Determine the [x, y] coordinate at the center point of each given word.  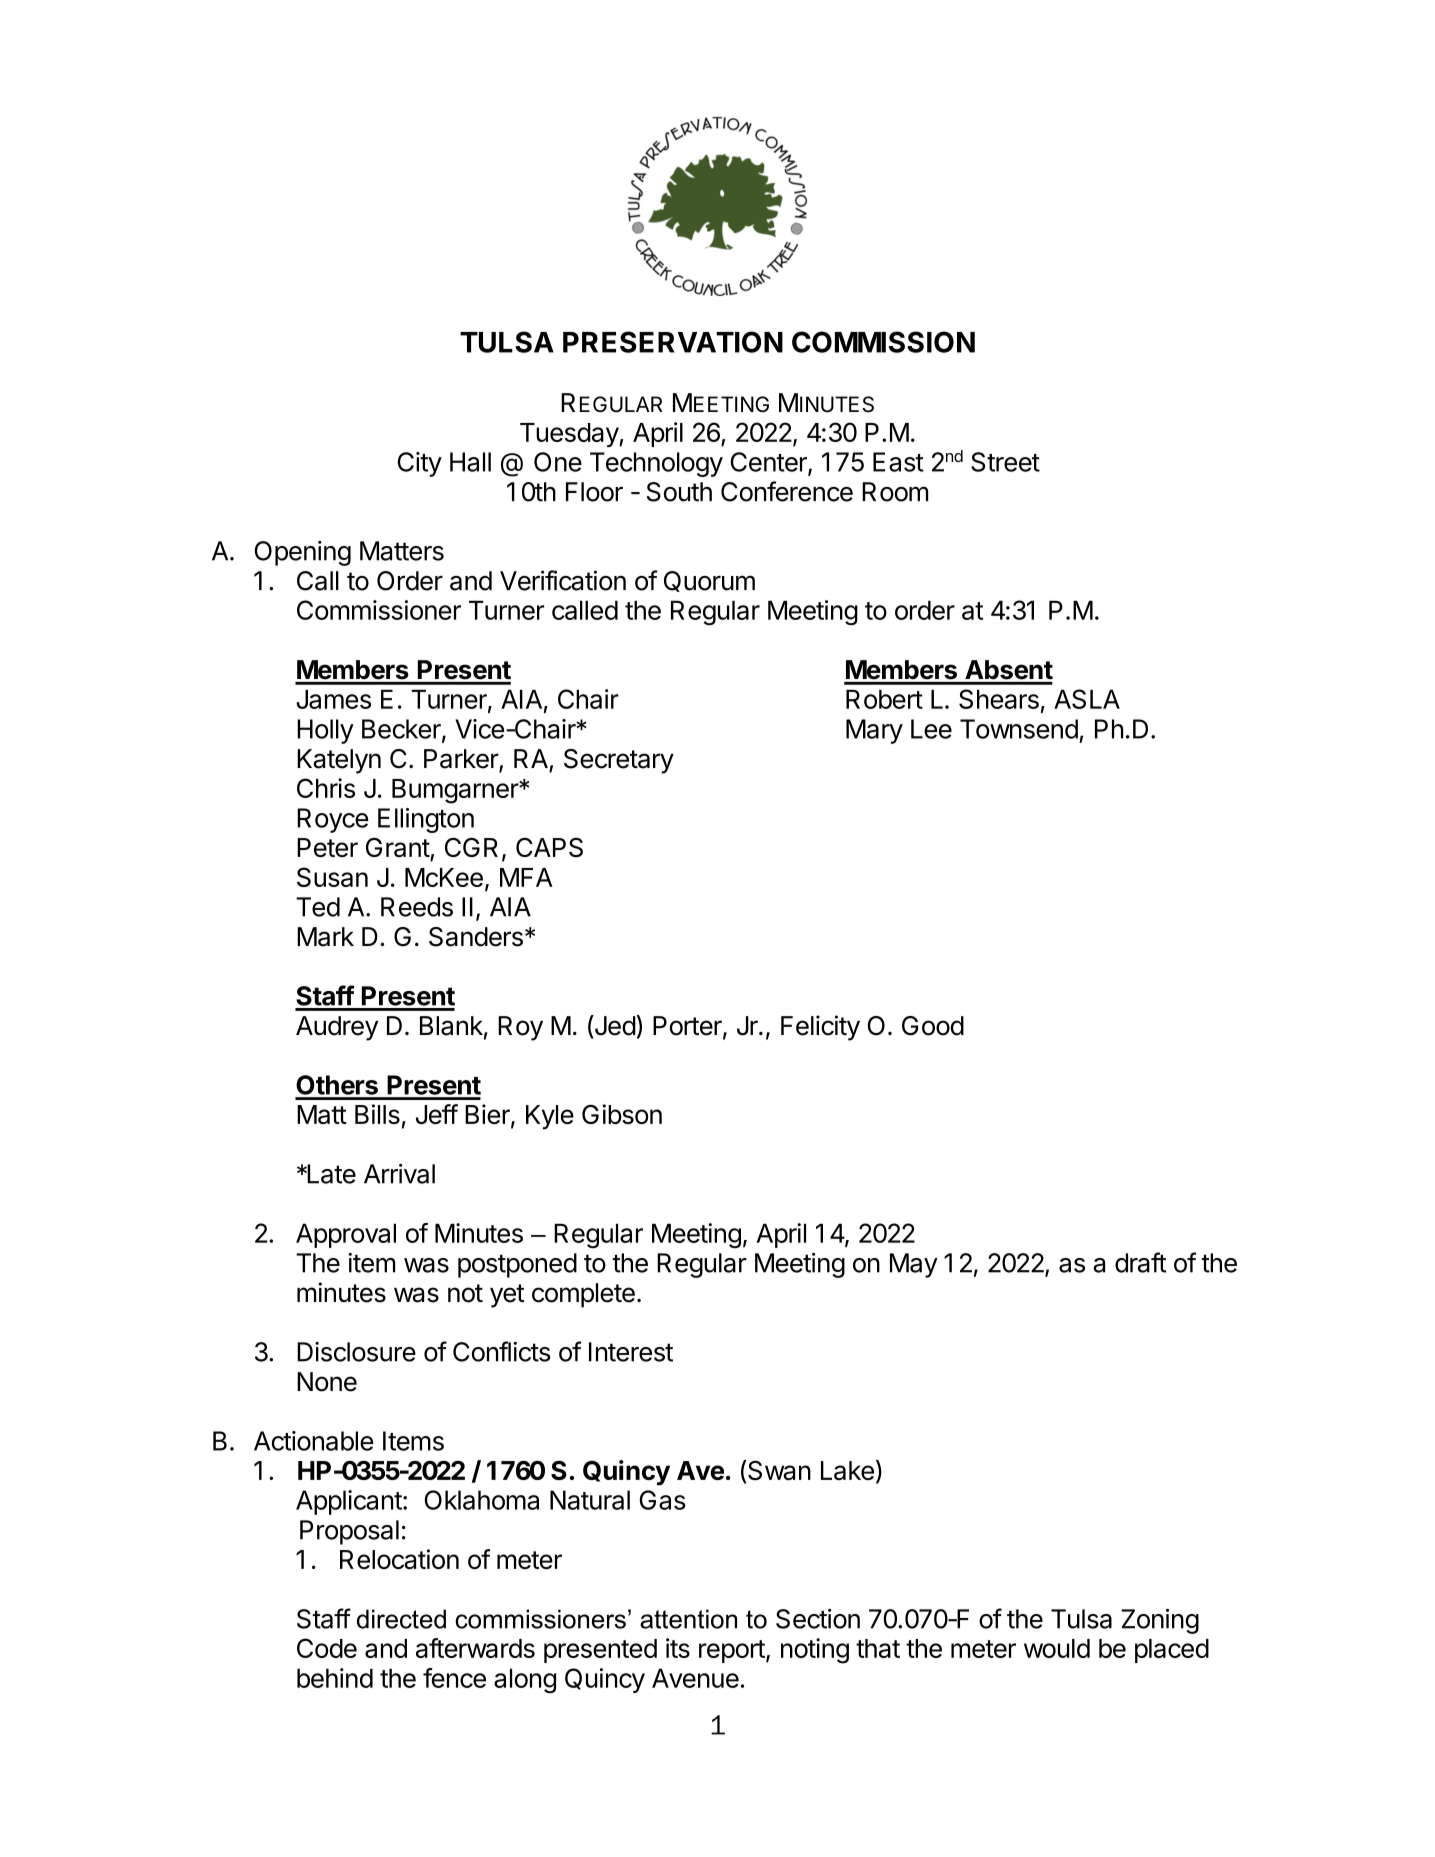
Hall [470, 462]
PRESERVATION [673, 342]
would [1057, 1648]
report [732, 1651]
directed [401, 1619]
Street [1005, 462]
